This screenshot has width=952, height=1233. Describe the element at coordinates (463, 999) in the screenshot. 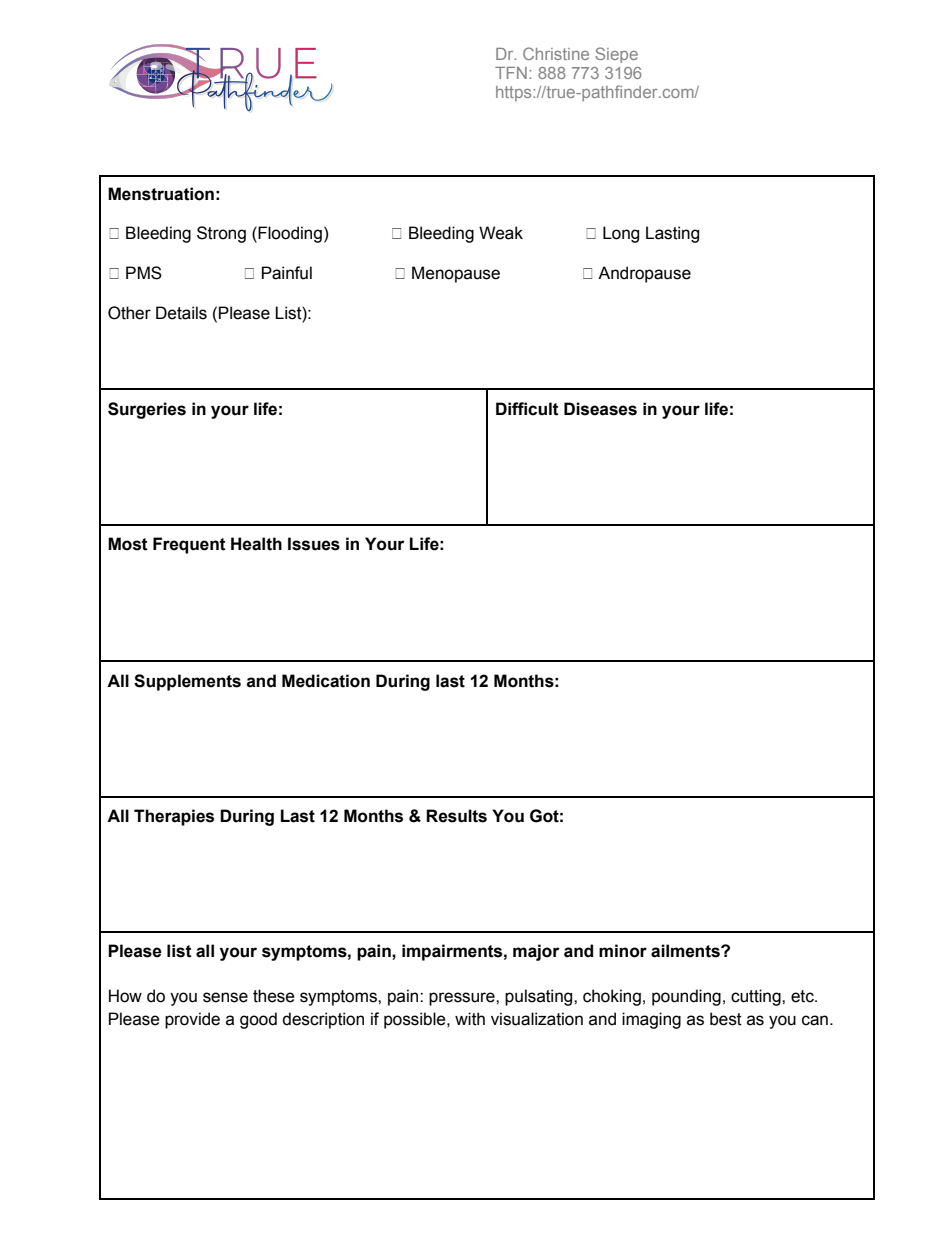

I see `pressure` at that location.
